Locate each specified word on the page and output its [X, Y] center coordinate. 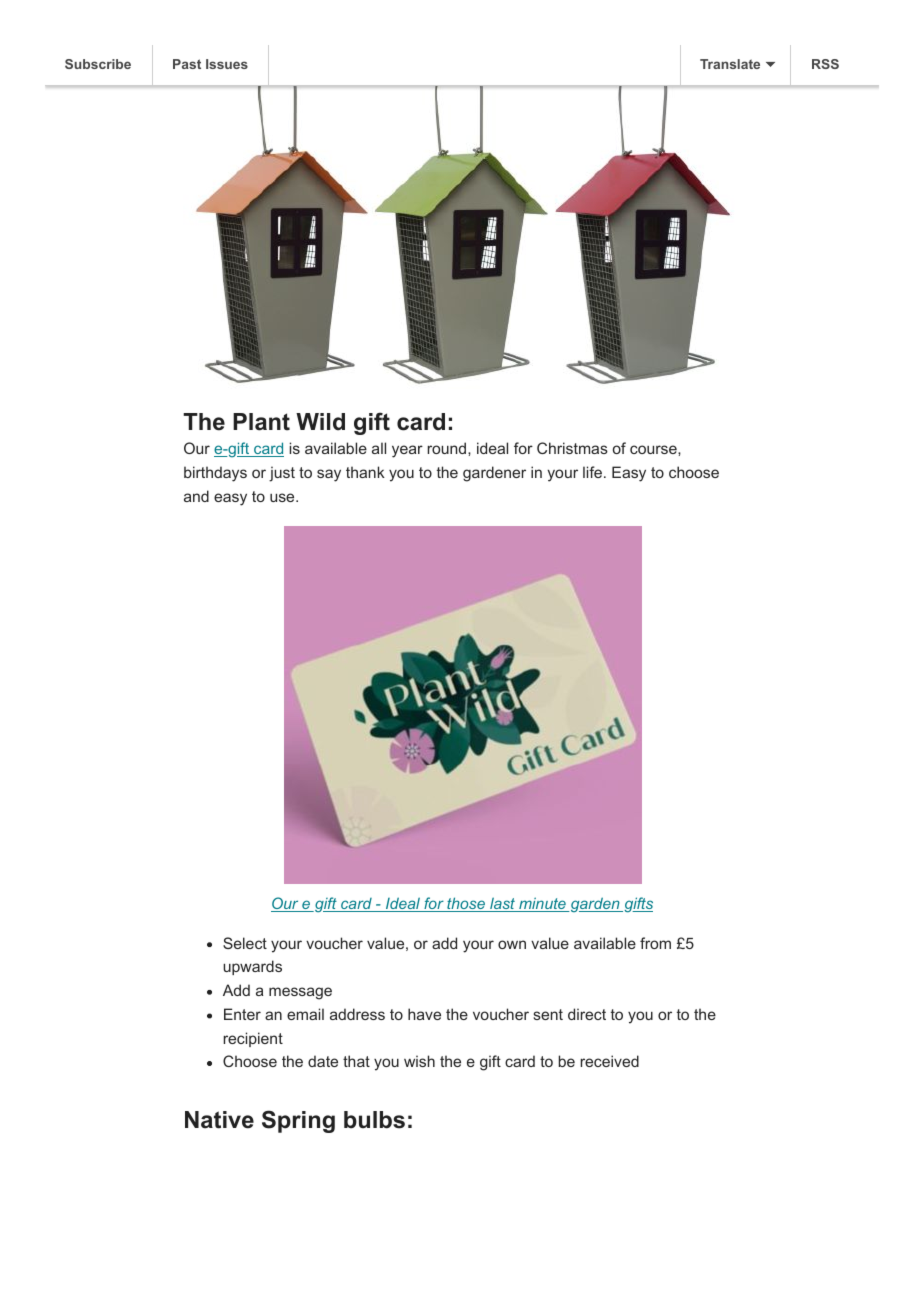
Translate [730, 64]
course [654, 449]
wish [419, 1061]
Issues [227, 64]
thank [365, 472]
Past [187, 64]
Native [219, 1120]
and [196, 496]
